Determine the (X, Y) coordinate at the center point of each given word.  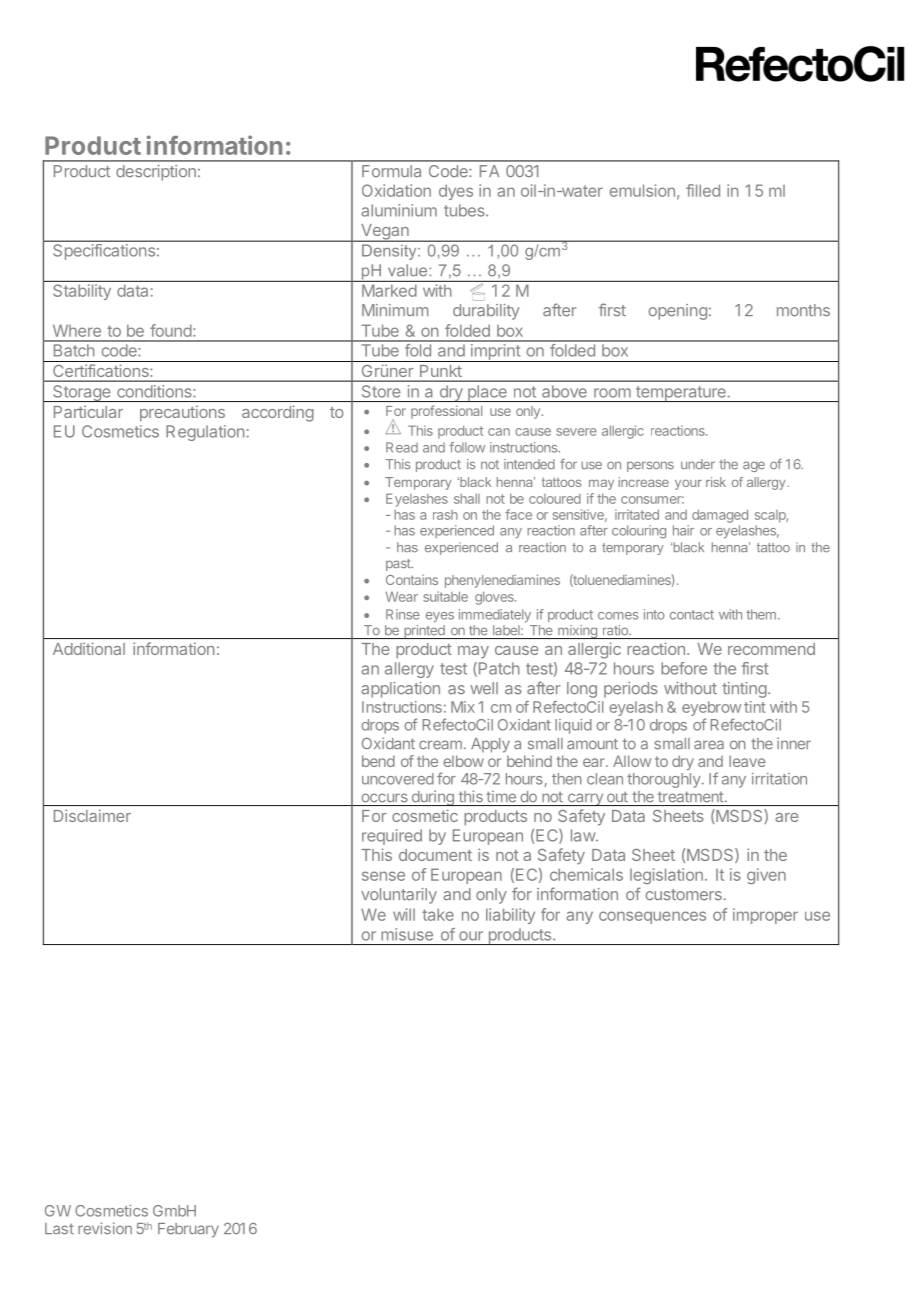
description (156, 173)
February (188, 1230)
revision (105, 1228)
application (400, 690)
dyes (456, 192)
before (684, 668)
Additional (89, 648)
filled (703, 190)
